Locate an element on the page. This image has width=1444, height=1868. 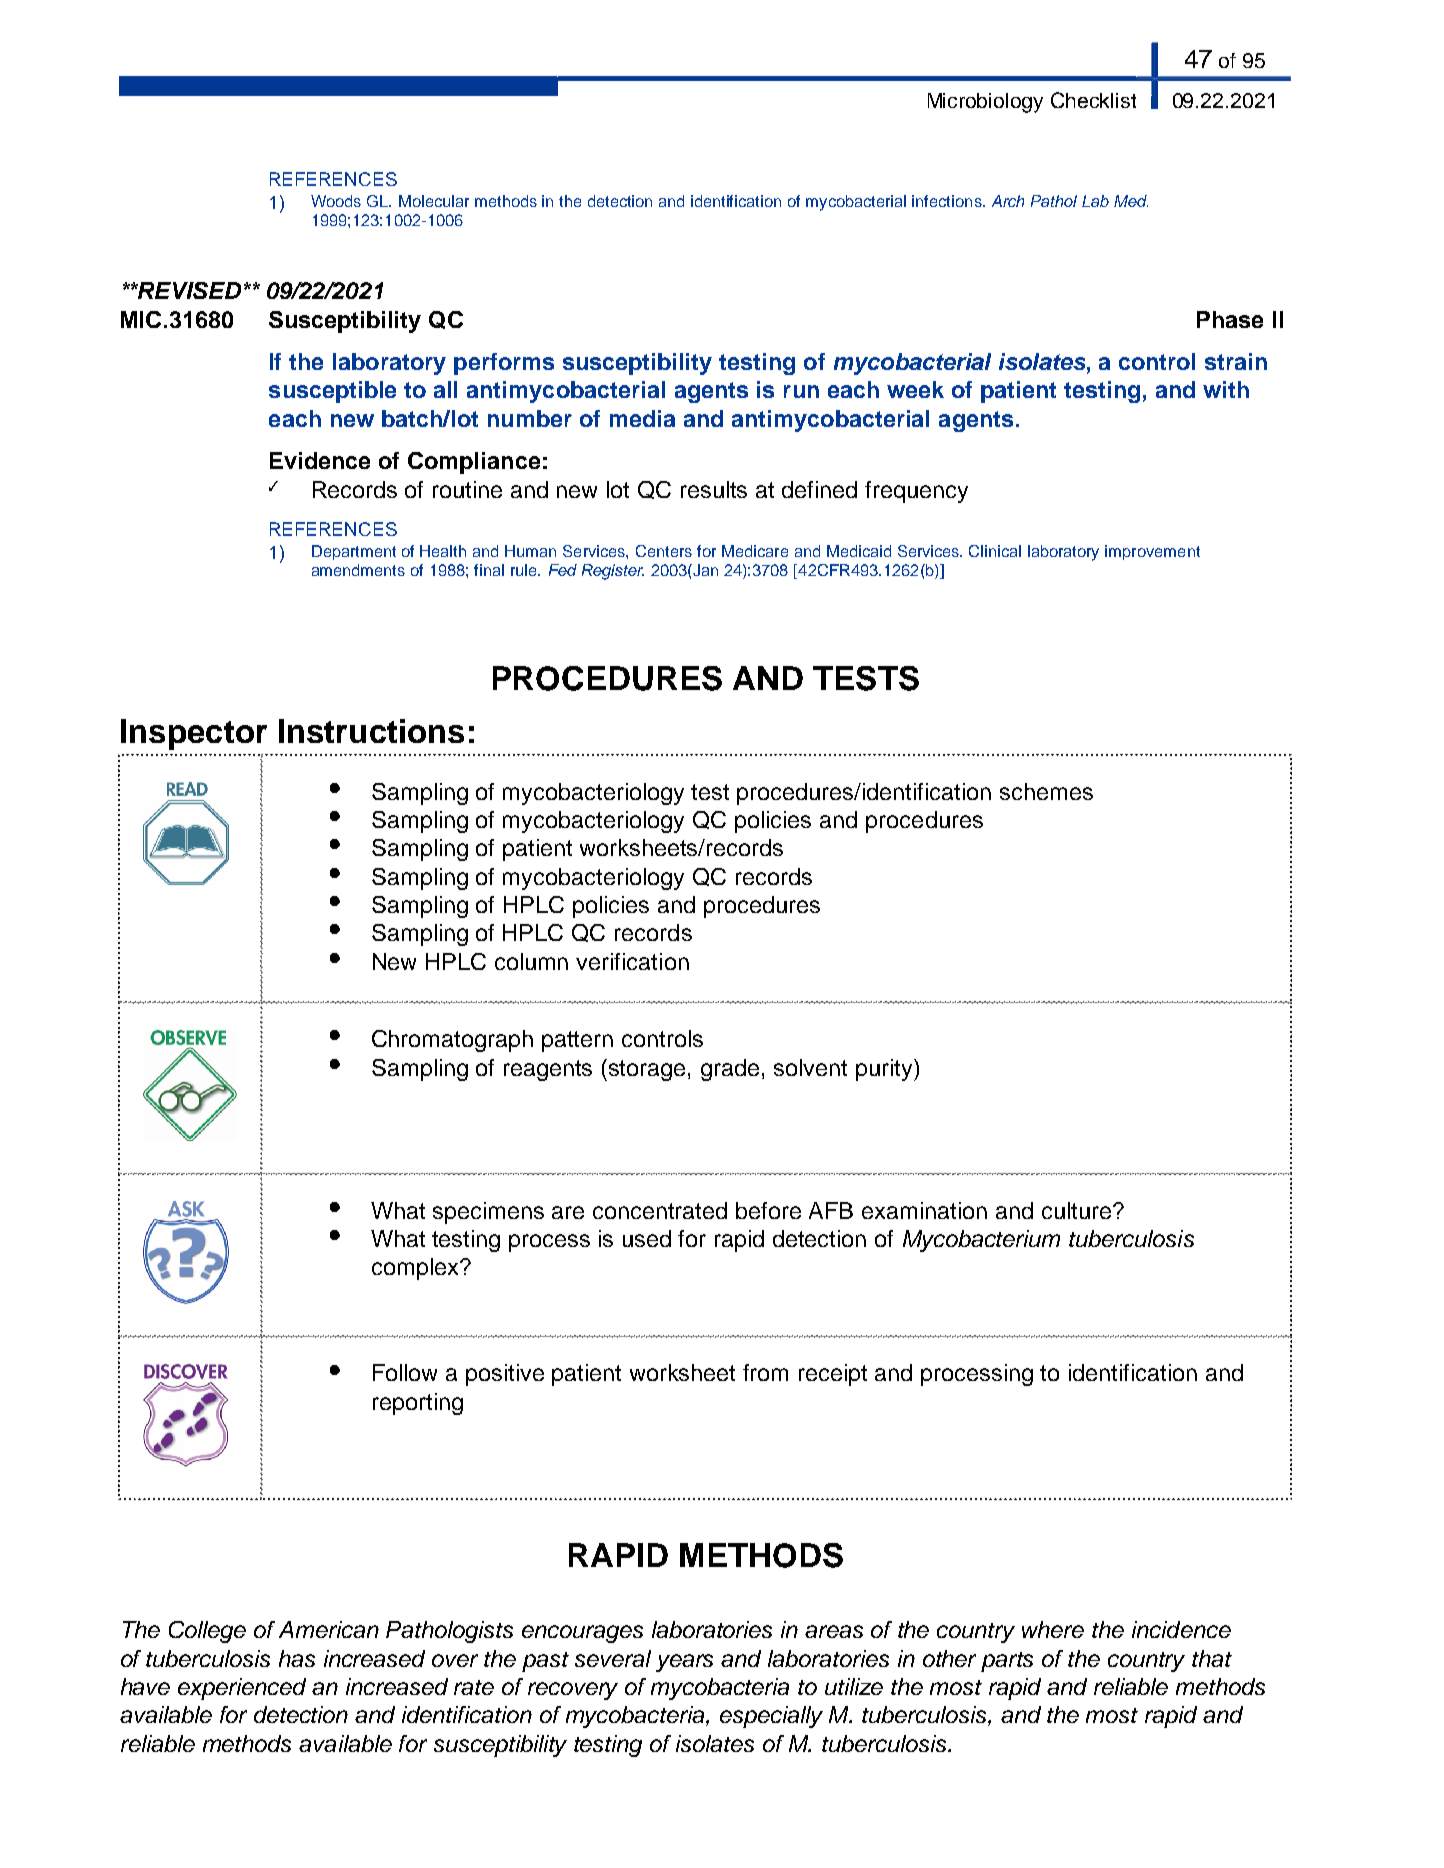
Woods is located at coordinates (336, 201).
